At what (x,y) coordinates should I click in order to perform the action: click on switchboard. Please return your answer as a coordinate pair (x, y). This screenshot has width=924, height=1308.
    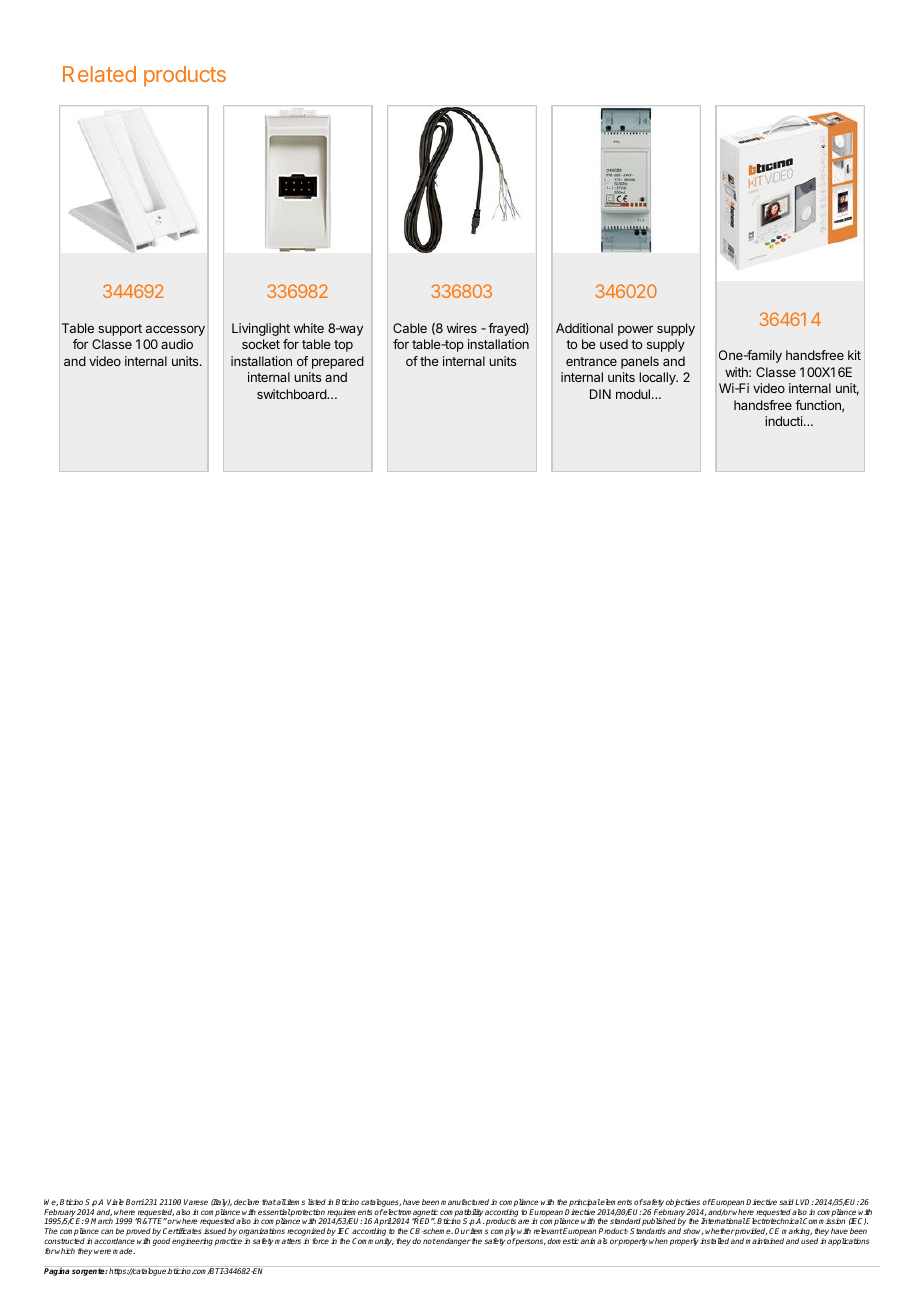
    Looking at the image, I should click on (292, 394).
